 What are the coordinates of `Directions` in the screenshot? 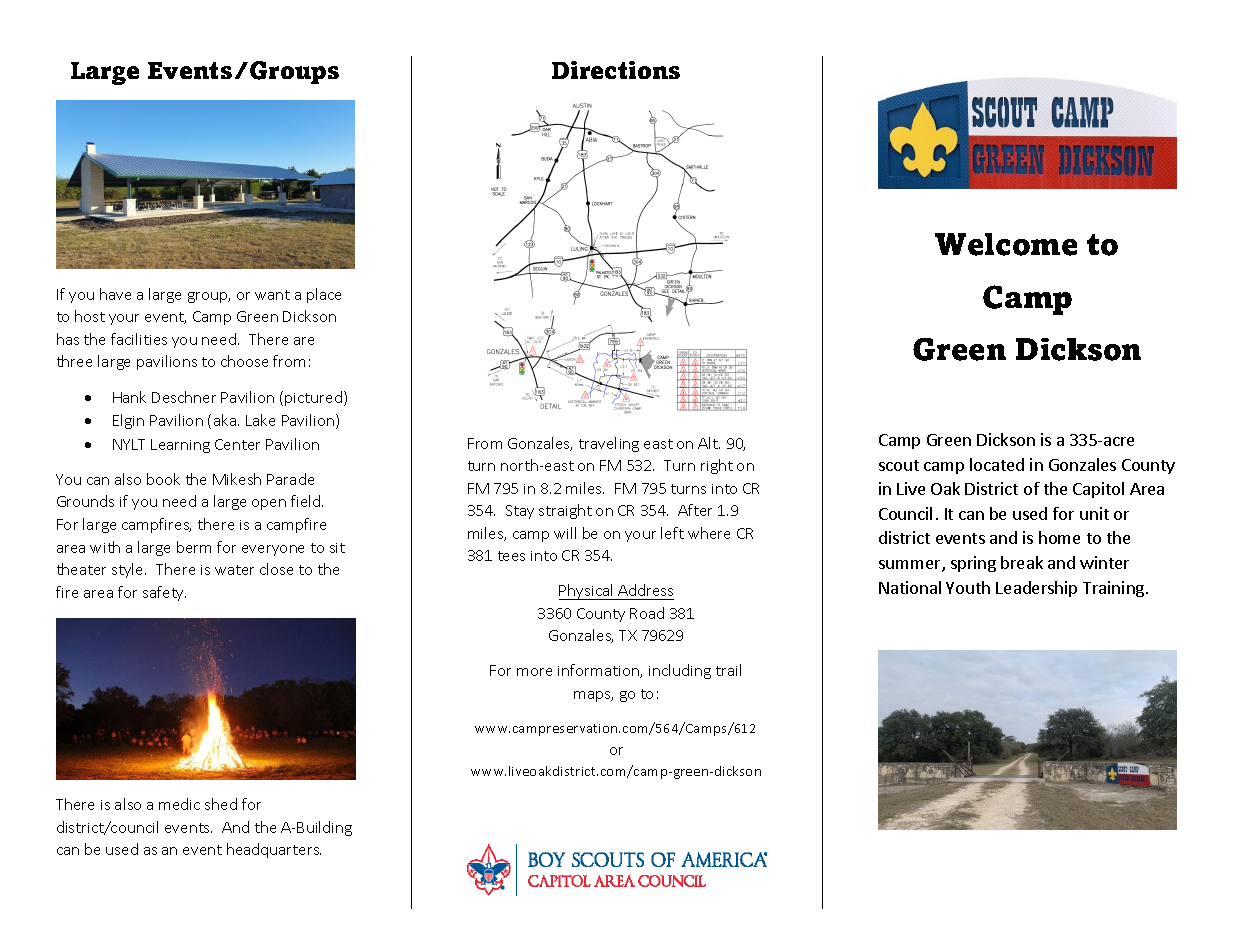 It's located at (616, 70).
